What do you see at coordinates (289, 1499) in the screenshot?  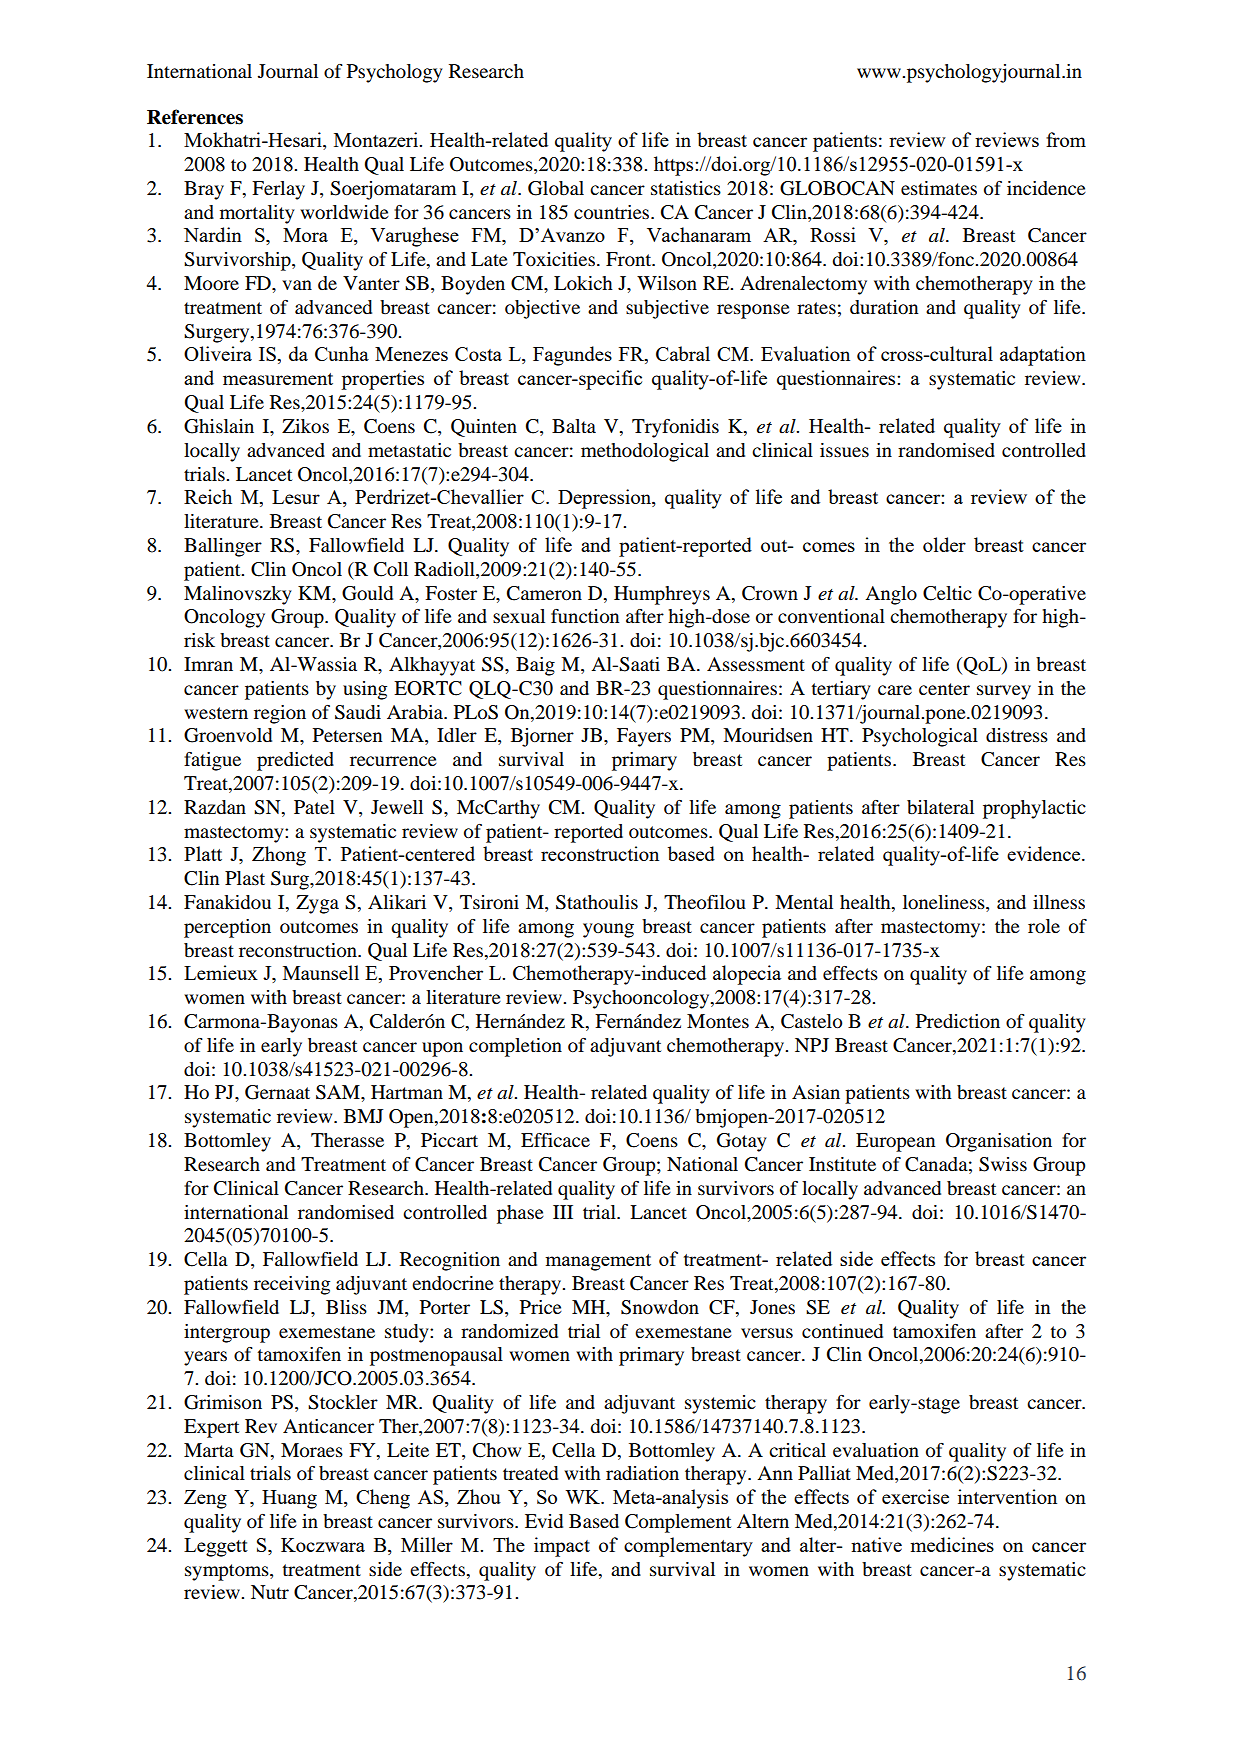 I see `Huang` at bounding box center [289, 1499].
